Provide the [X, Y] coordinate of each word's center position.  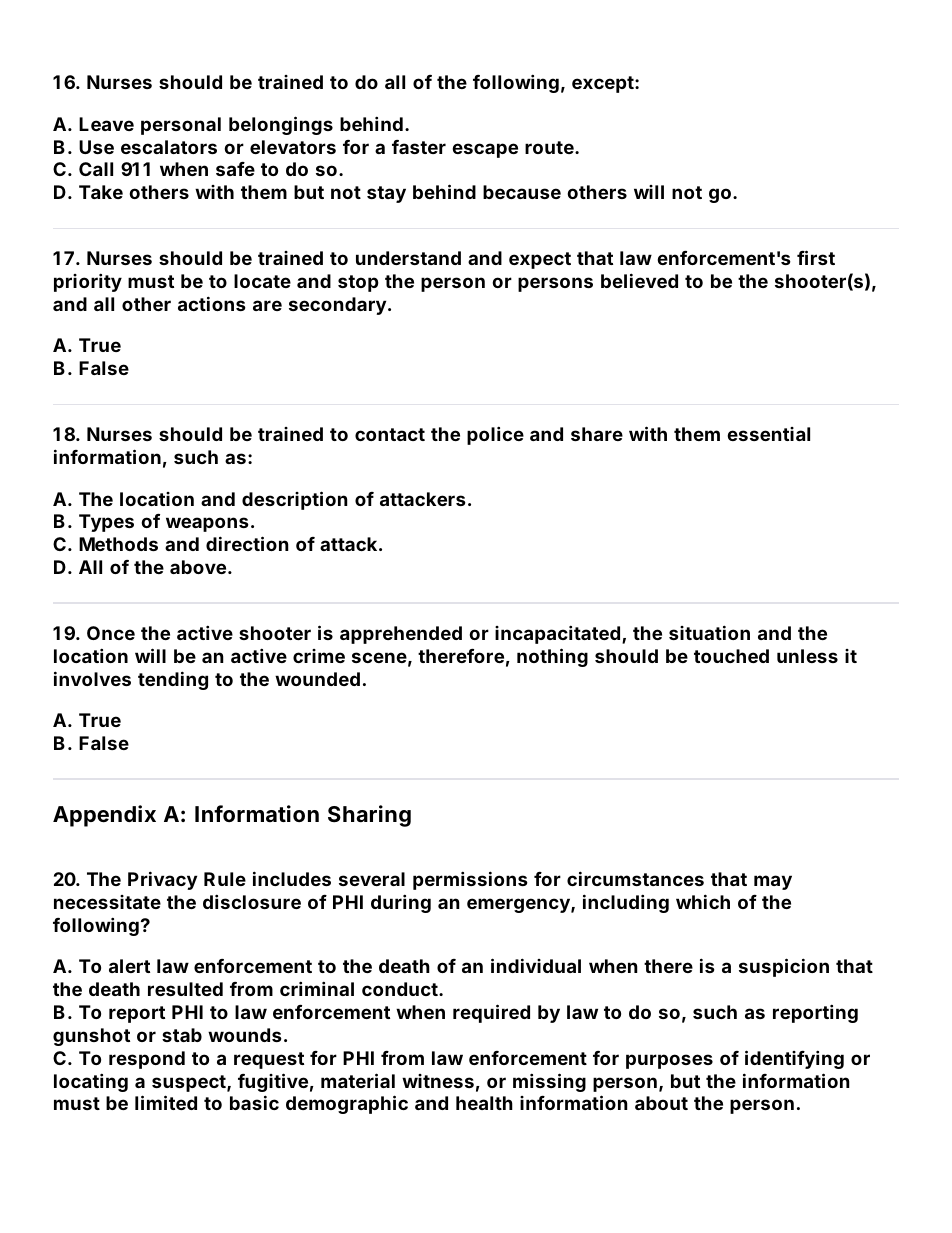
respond [147, 1060]
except [604, 84]
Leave [106, 124]
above [198, 567]
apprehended [401, 635]
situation [709, 632]
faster [419, 147]
